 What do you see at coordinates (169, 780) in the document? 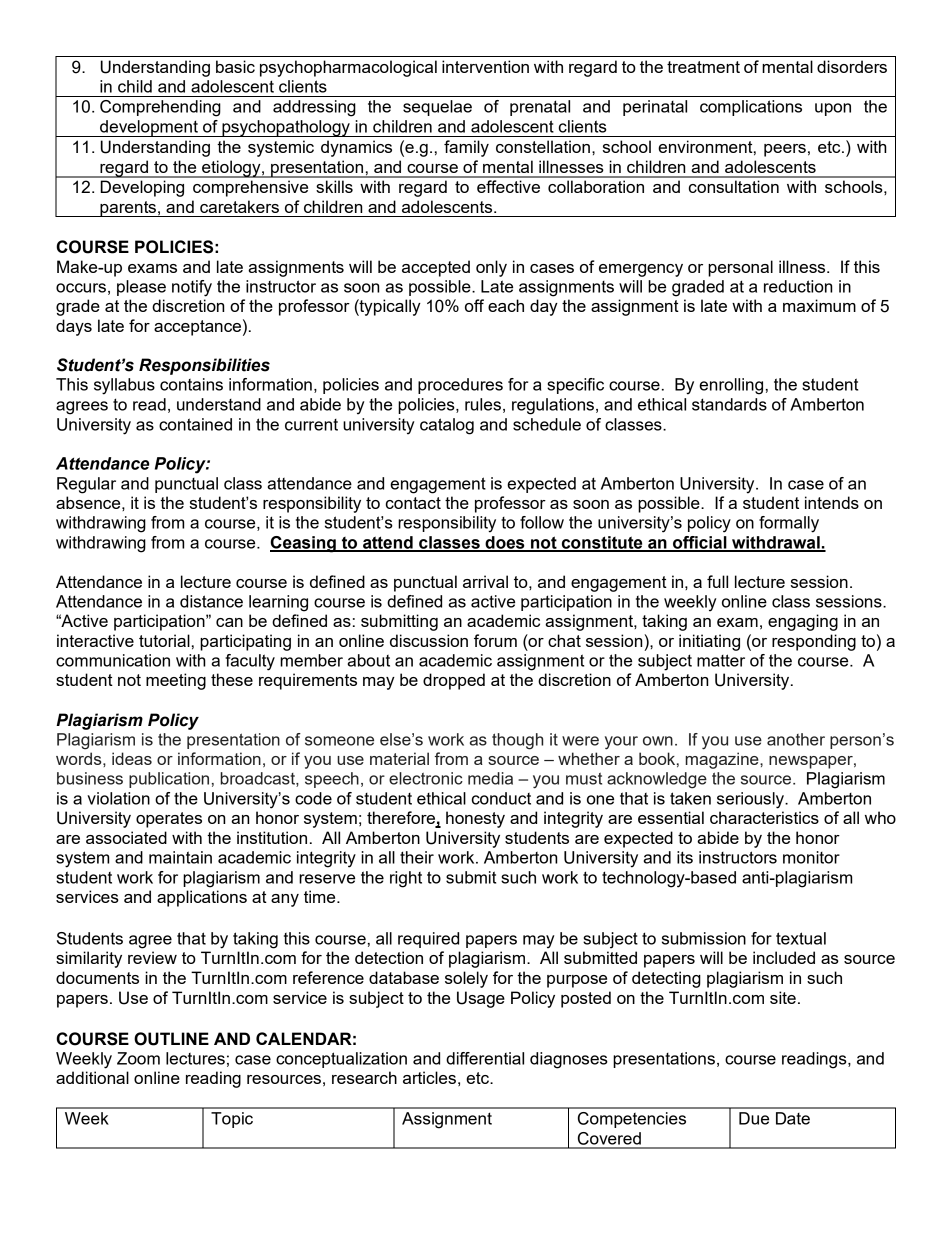
I see `publication` at bounding box center [169, 780].
